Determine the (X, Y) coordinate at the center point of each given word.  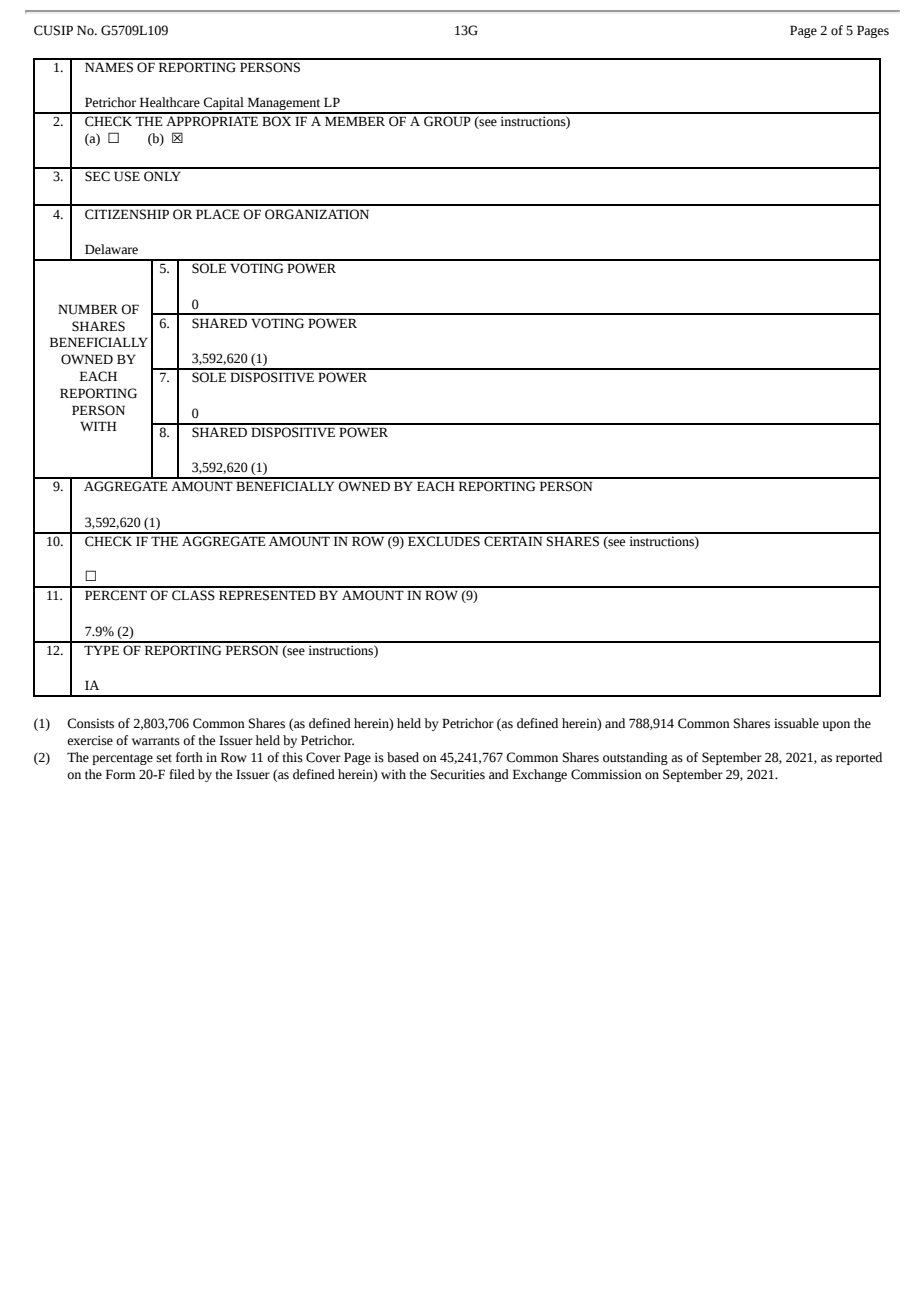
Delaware (111, 249)
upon (836, 726)
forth (189, 757)
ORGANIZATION (317, 214)
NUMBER (88, 309)
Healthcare (170, 102)
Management (284, 105)
